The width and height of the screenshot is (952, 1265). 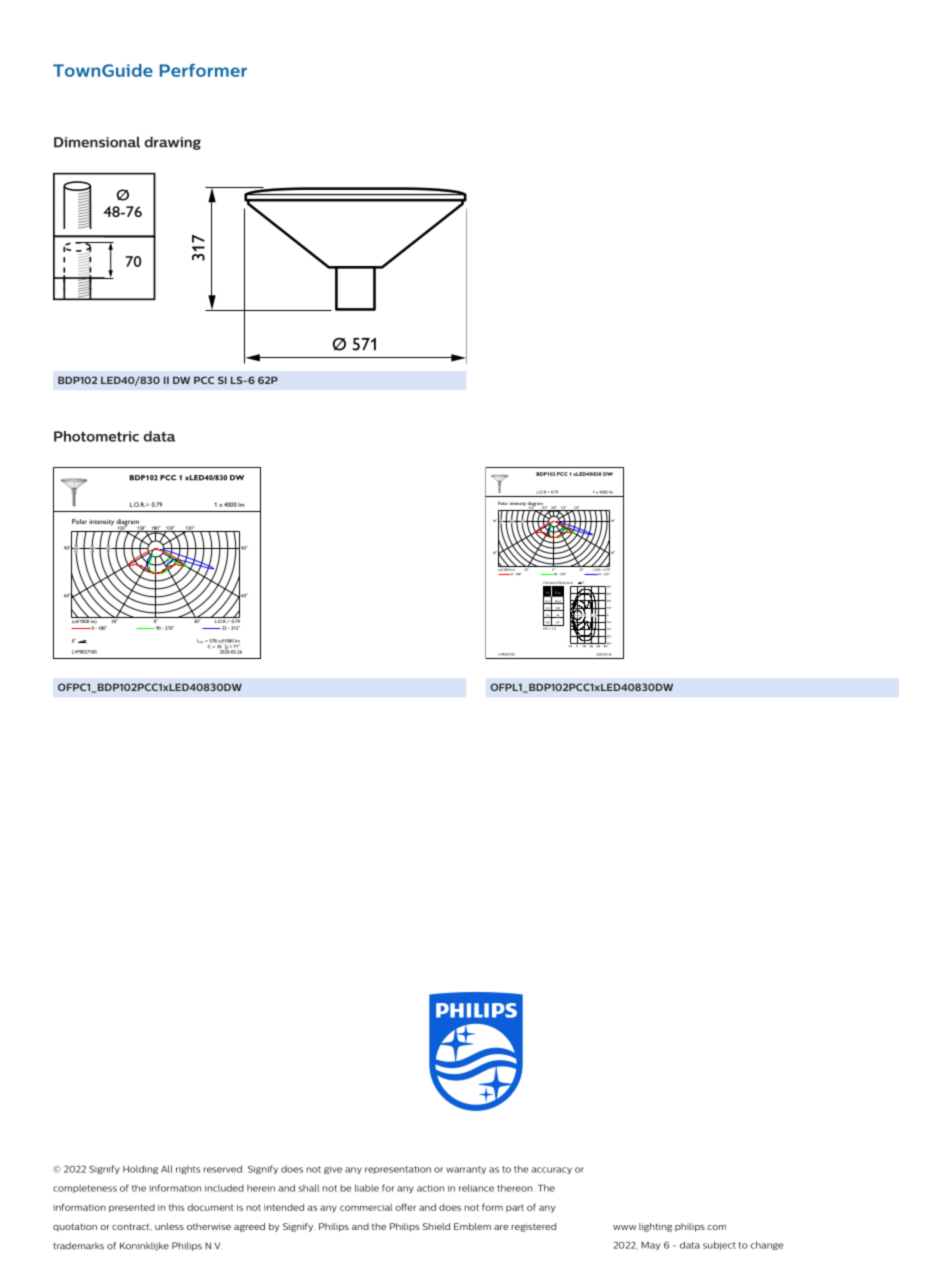 What do you see at coordinates (96, 436) in the screenshot?
I see `Photometric` at bounding box center [96, 436].
